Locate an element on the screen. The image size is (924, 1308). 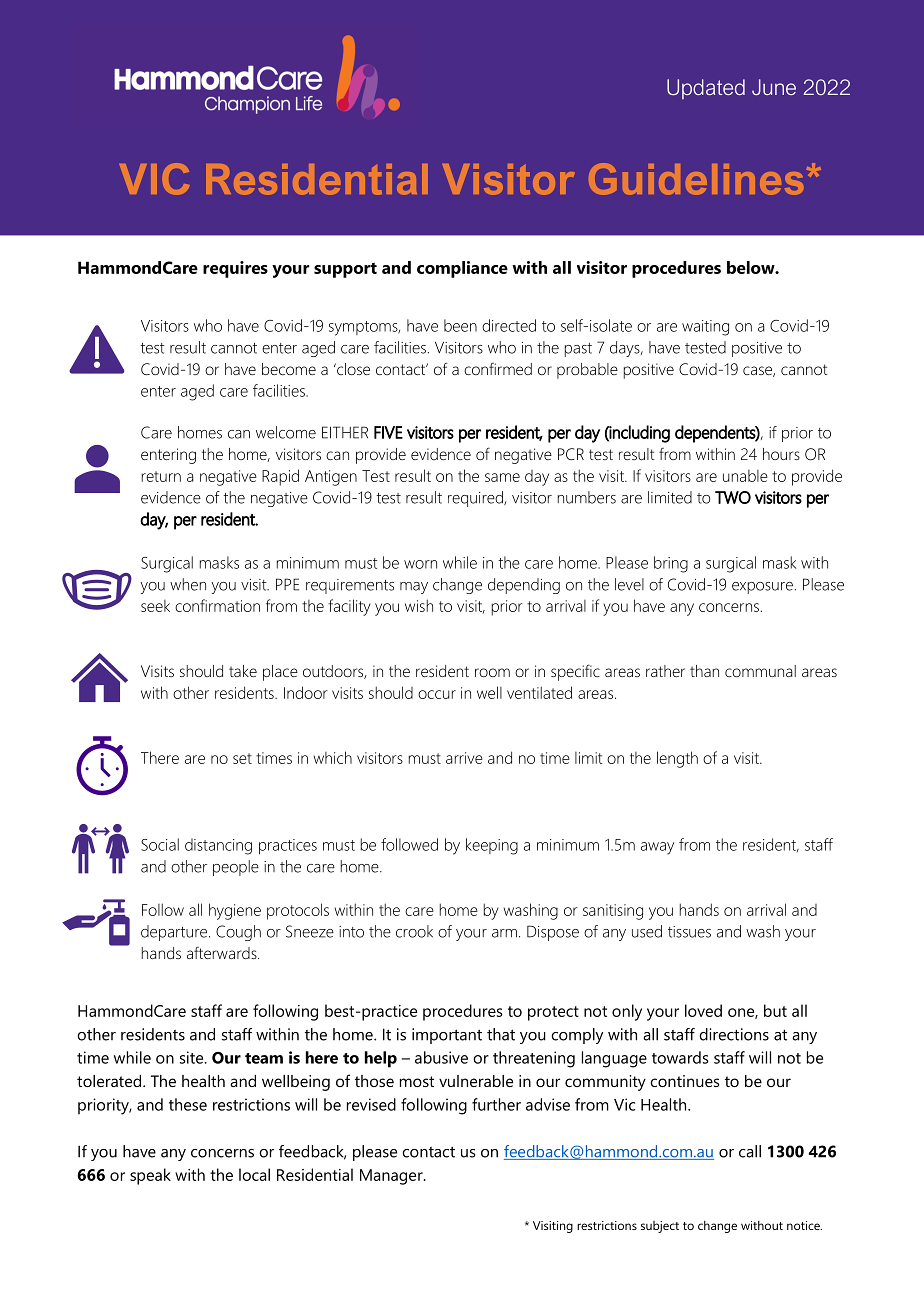
than is located at coordinates (704, 671).
